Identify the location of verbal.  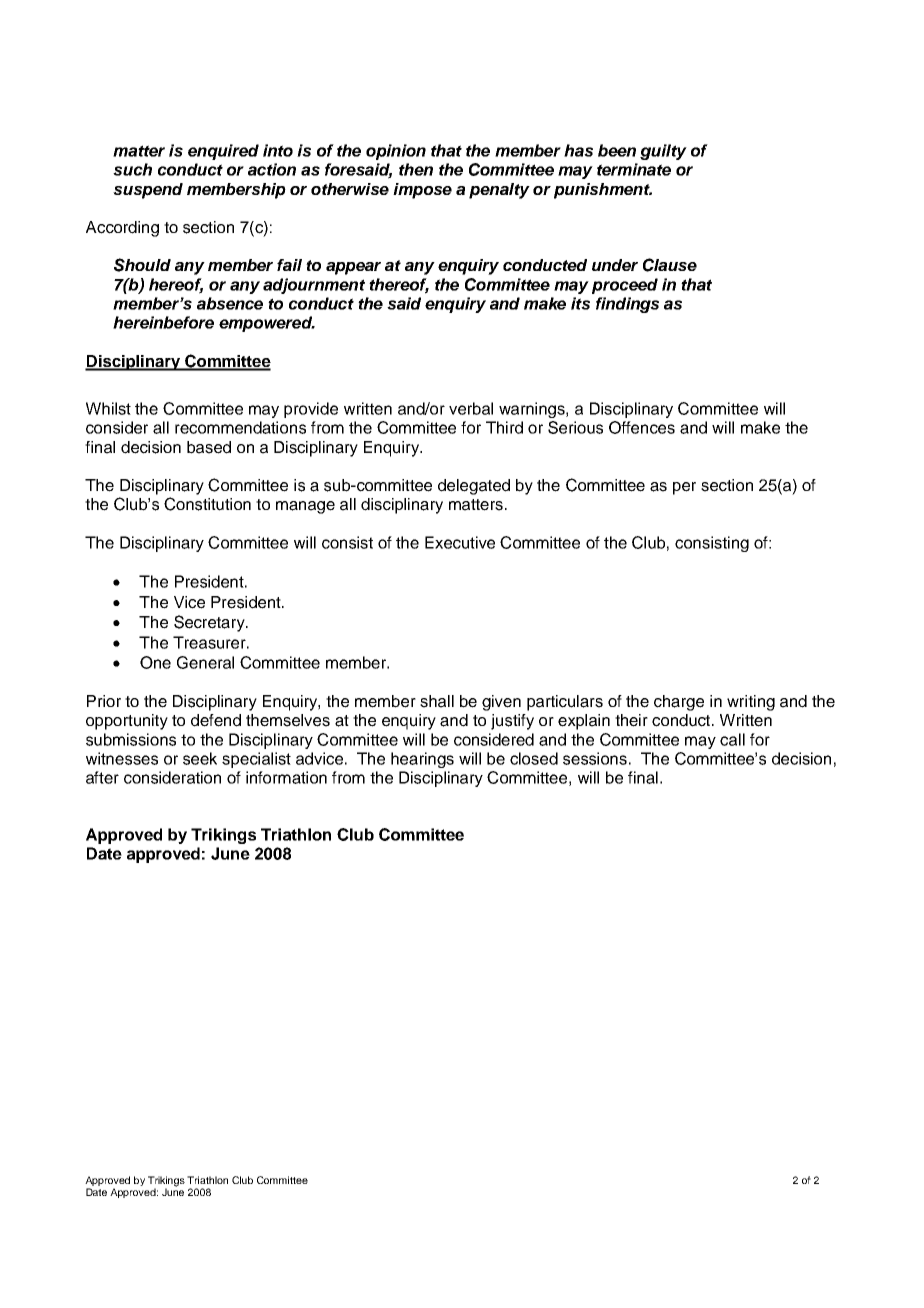
(471, 408).
